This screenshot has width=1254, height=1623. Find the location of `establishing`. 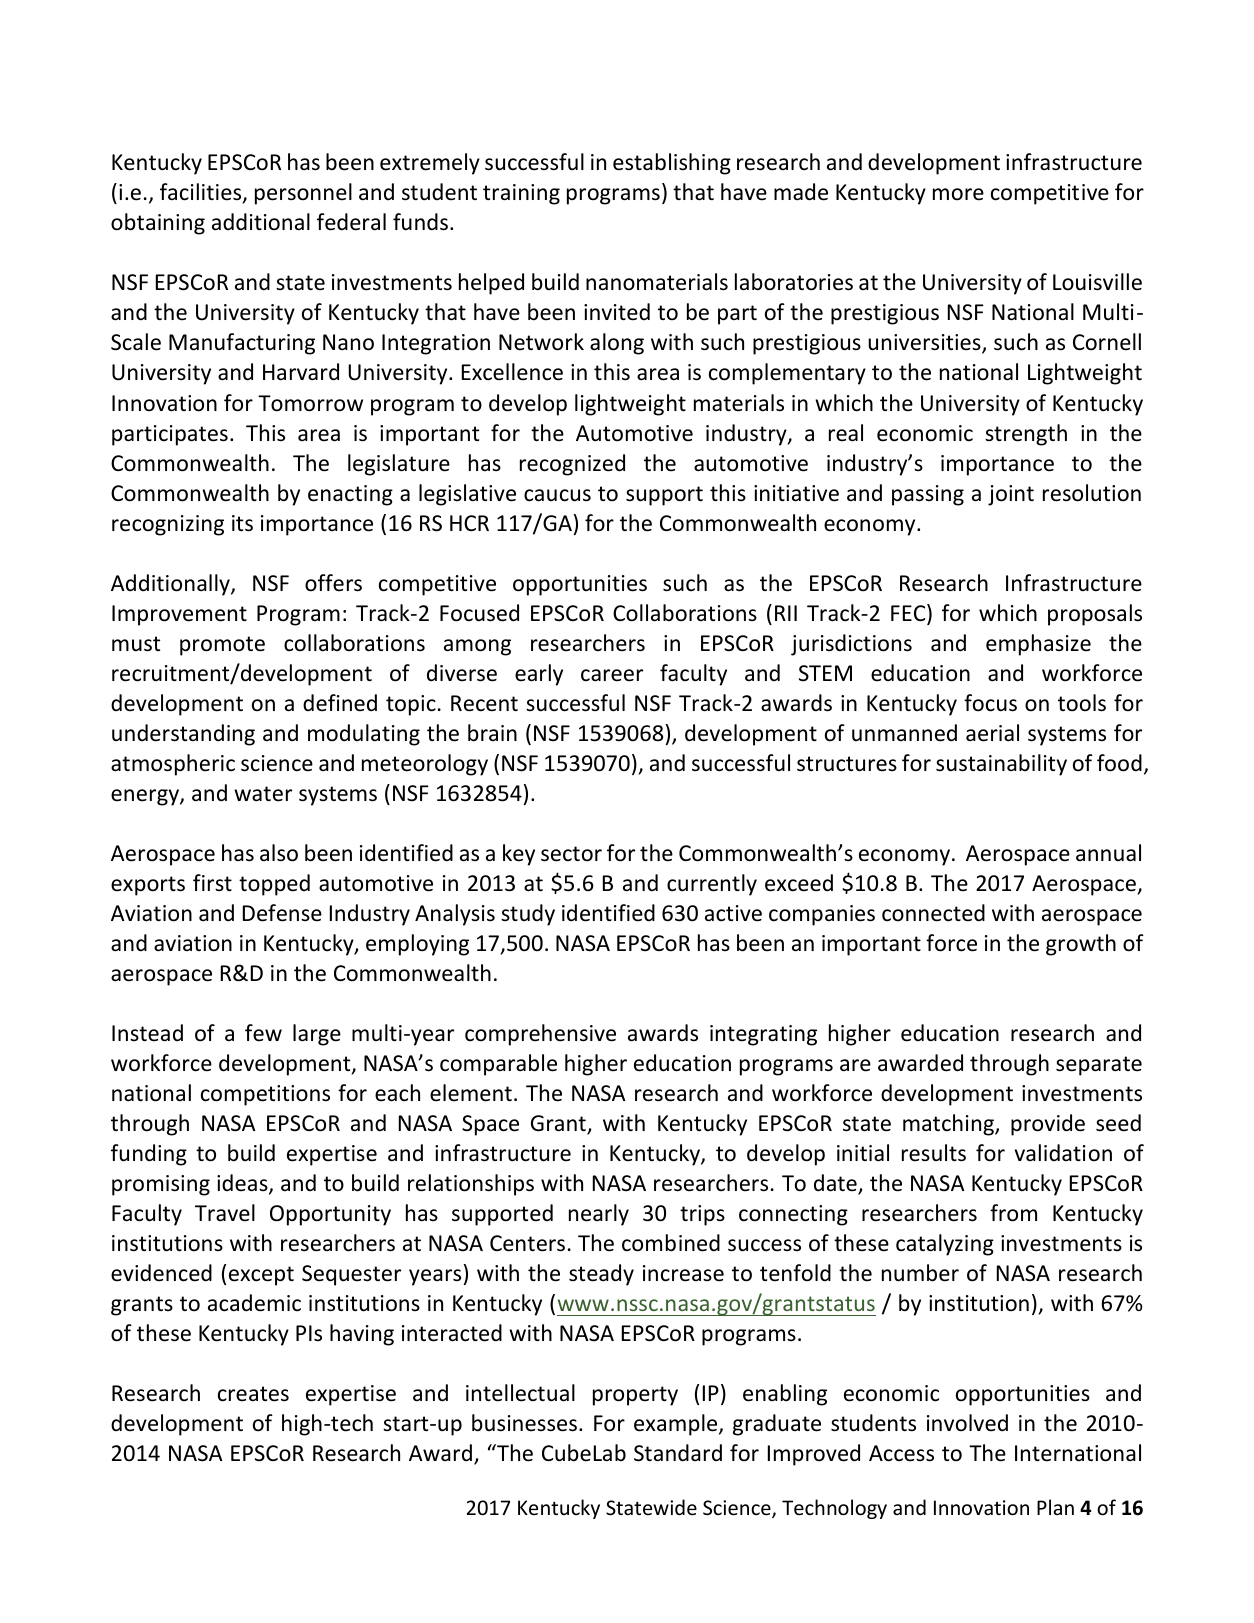

establishing is located at coordinates (672, 164).
